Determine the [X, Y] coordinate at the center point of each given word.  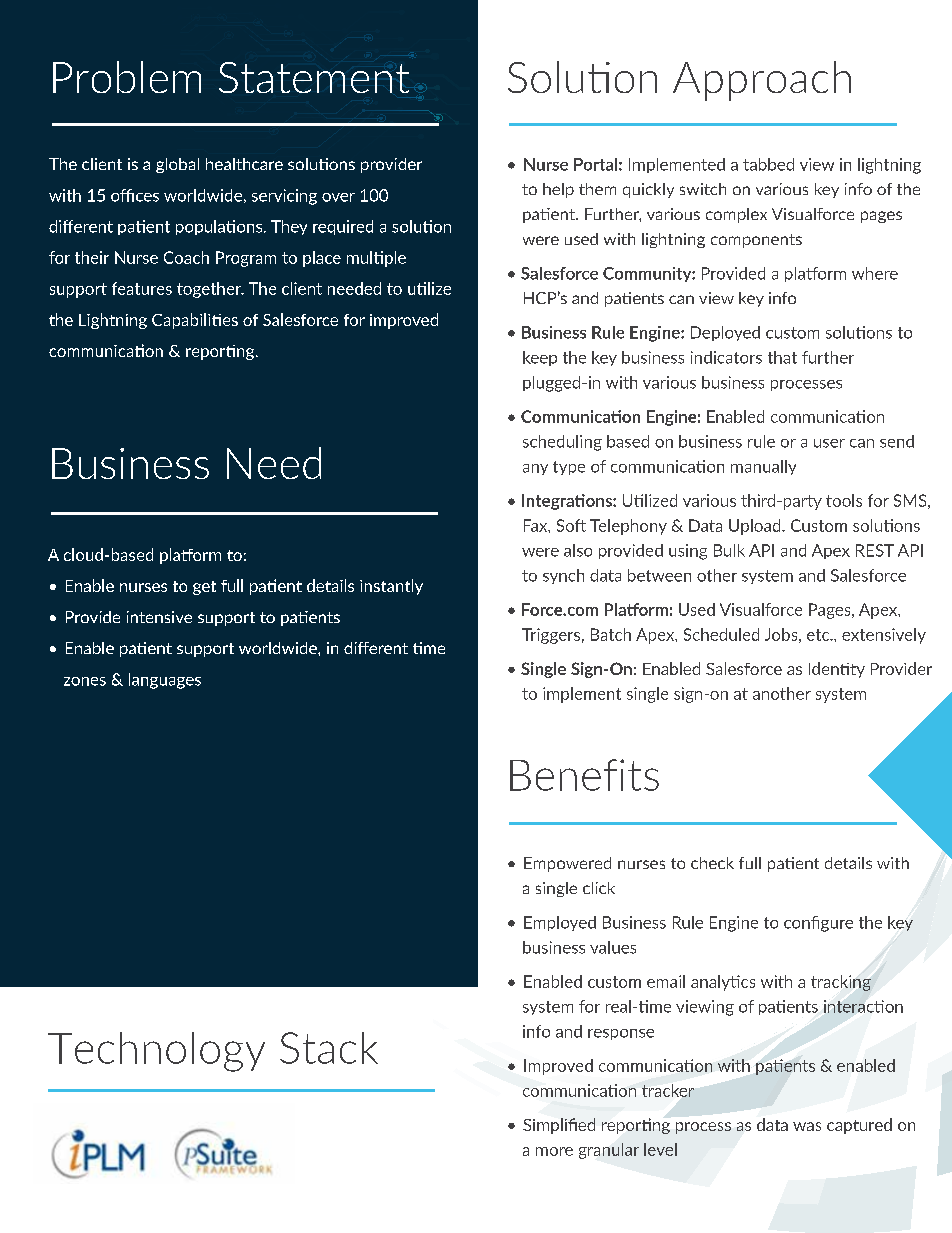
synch [563, 576]
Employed [560, 923]
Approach [762, 81]
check [712, 863]
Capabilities [195, 321]
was [807, 1126]
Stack [329, 1048]
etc [819, 635]
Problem [127, 77]
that [782, 357]
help [558, 190]
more [554, 1151]
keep [540, 358]
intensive [159, 617]
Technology [156, 1052]
